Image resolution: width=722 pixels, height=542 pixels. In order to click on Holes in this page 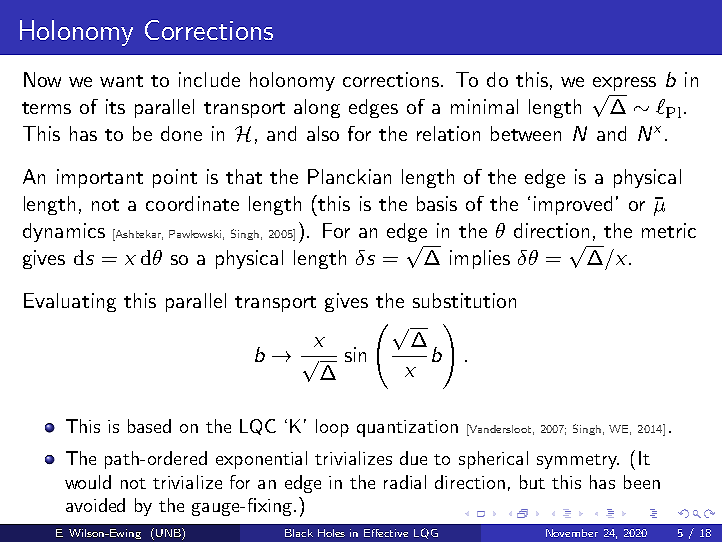, I will do `click(331, 533)`.
